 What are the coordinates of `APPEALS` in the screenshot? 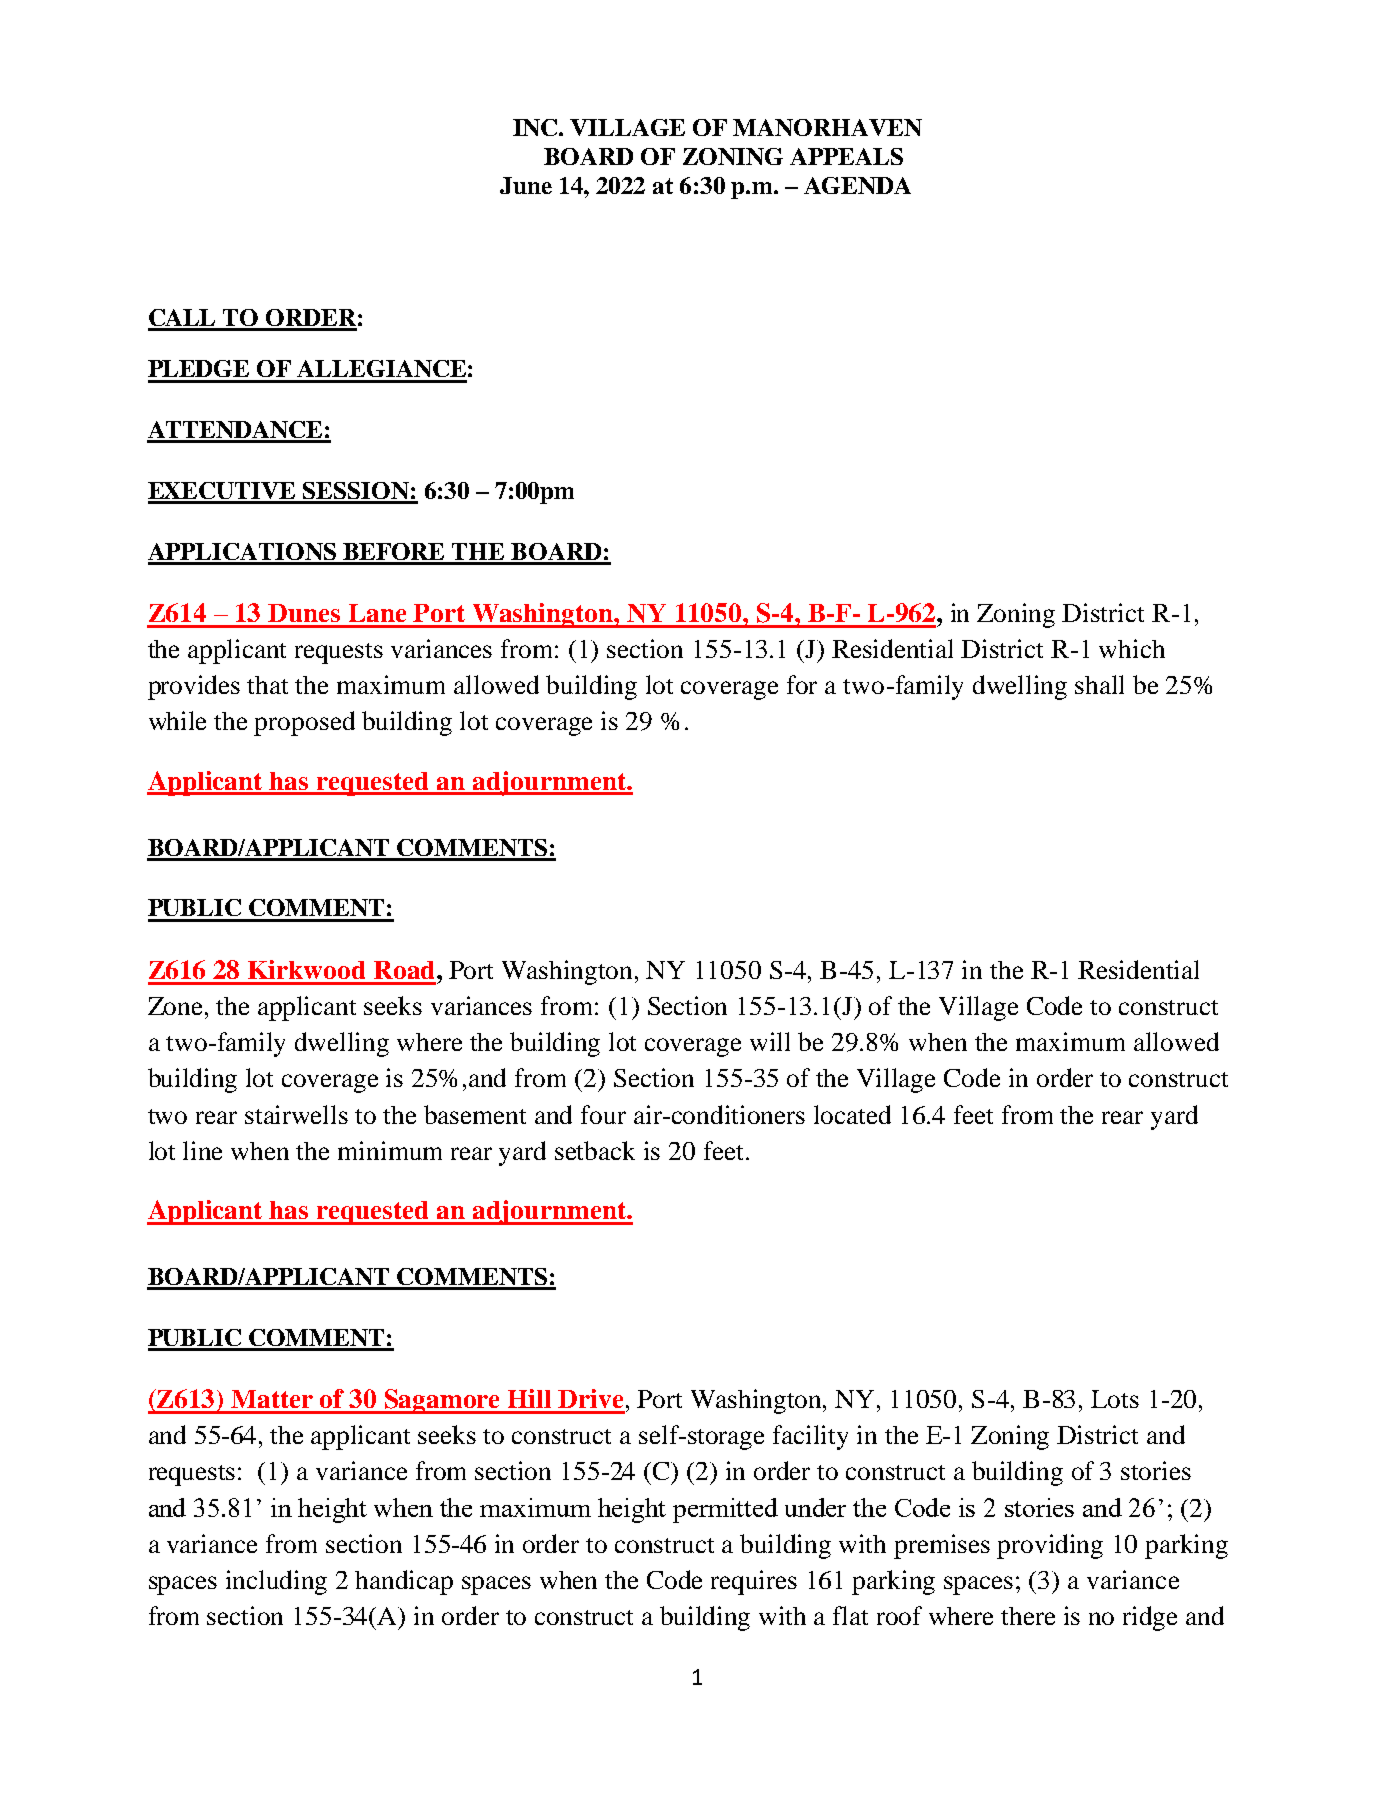 It's located at (846, 156).
